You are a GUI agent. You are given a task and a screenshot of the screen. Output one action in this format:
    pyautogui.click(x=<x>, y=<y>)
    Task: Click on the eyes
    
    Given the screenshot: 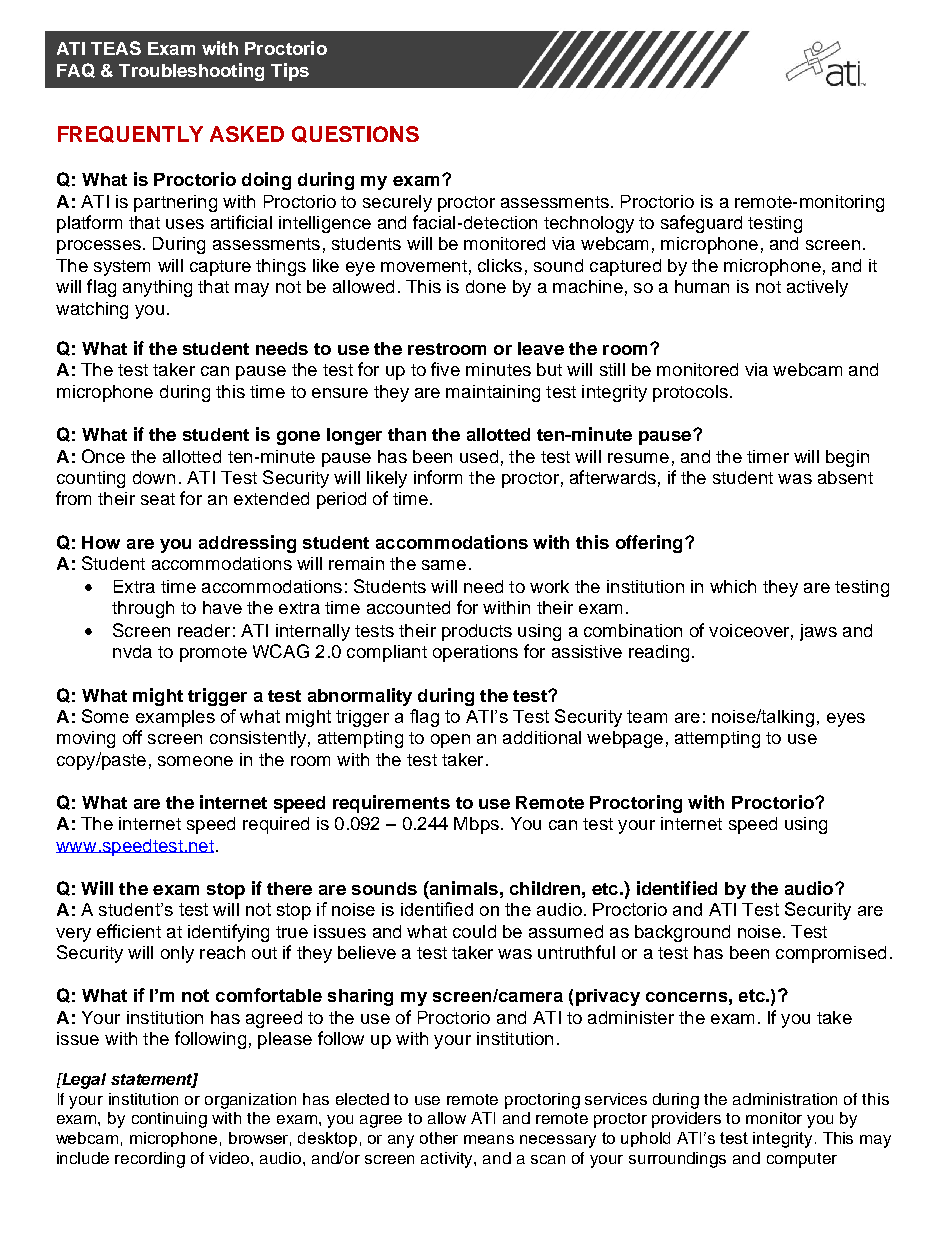 What is the action you would take?
    pyautogui.click(x=846, y=720)
